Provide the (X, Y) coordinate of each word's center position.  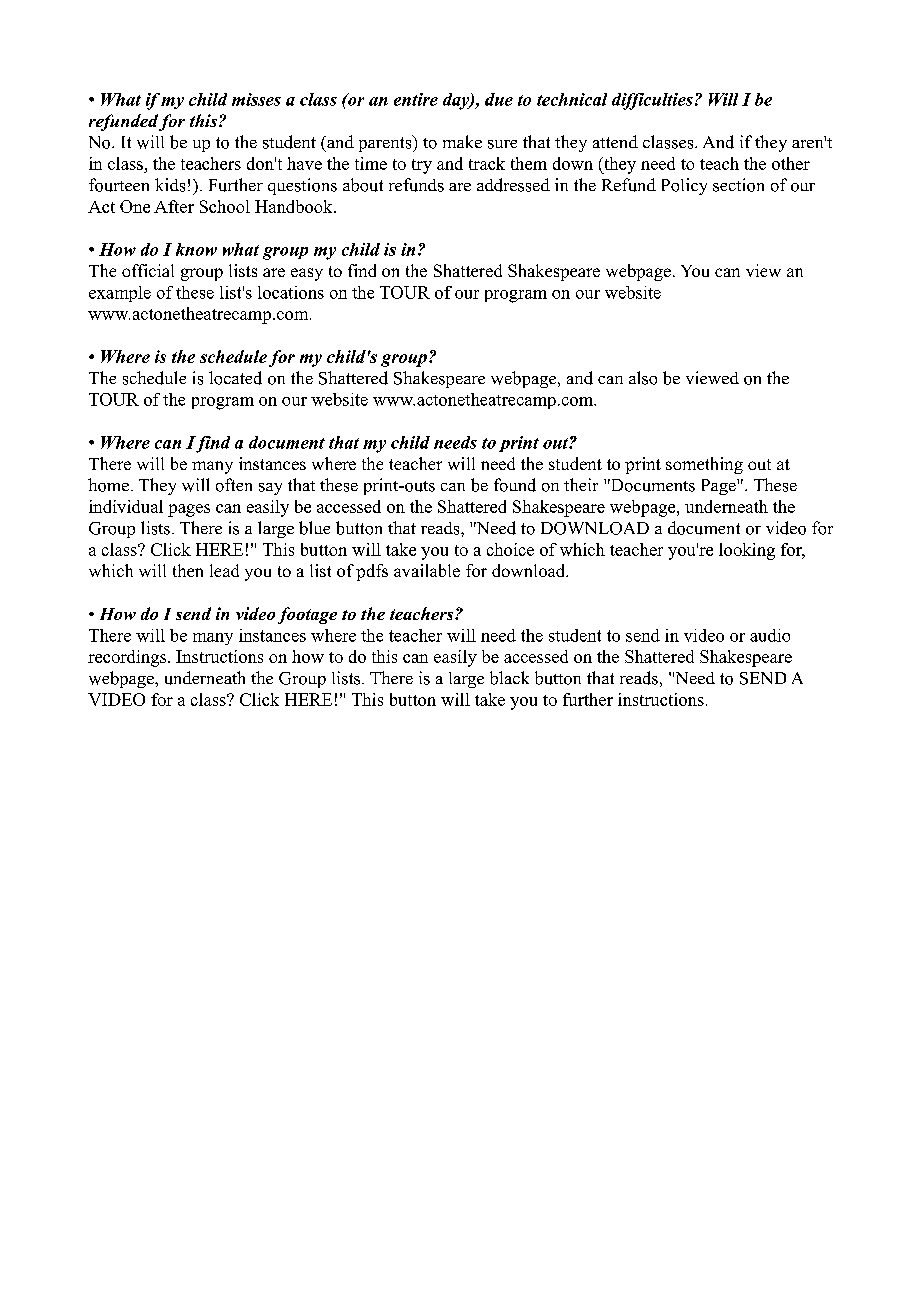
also (643, 378)
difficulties (652, 101)
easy (307, 274)
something (704, 465)
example (120, 294)
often (234, 485)
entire (416, 99)
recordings (128, 658)
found (515, 485)
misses (256, 99)
